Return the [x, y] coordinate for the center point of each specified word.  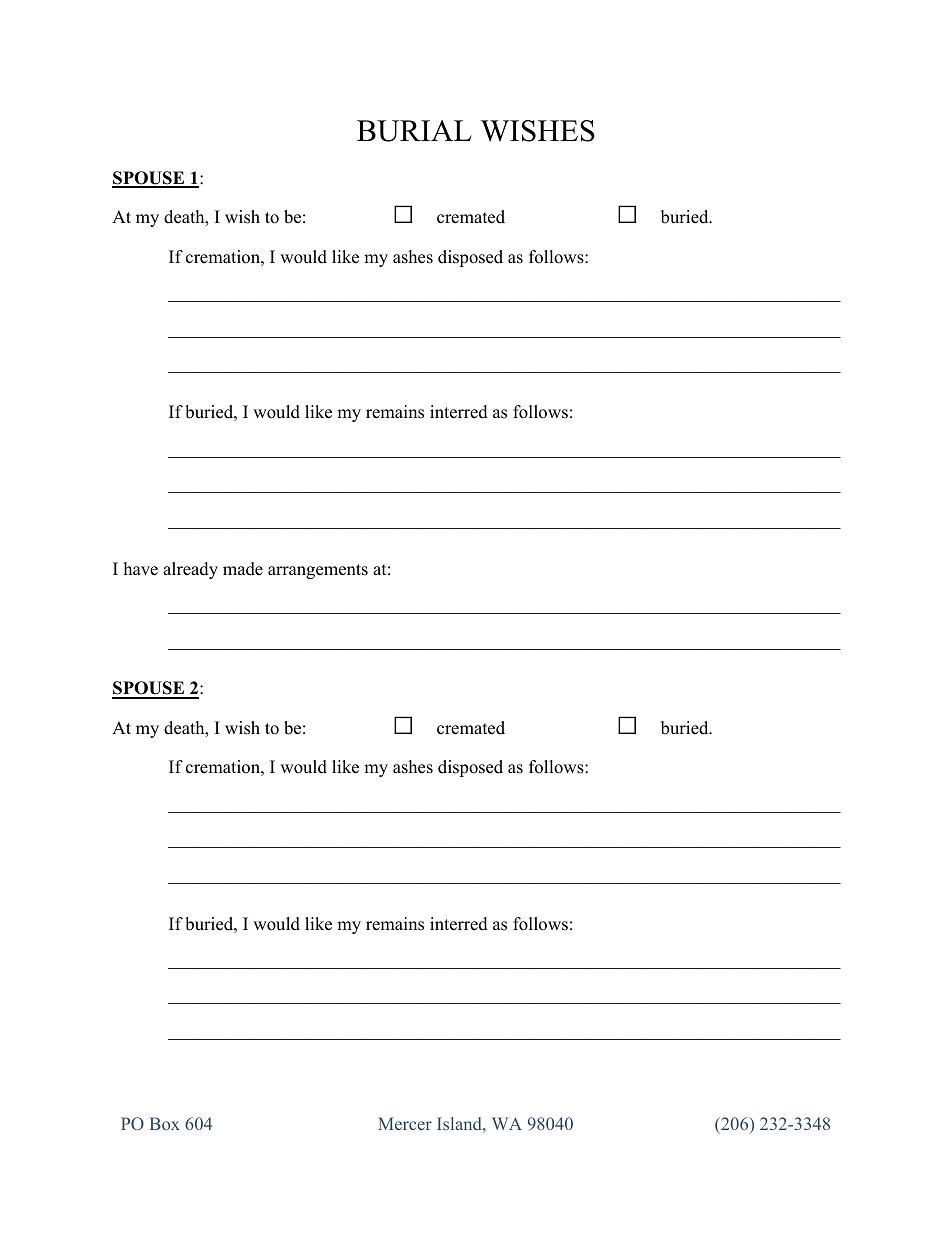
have [141, 569]
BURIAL [414, 131]
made [243, 569]
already [190, 570]
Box [165, 1123]
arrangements [318, 571]
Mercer [405, 1123]
